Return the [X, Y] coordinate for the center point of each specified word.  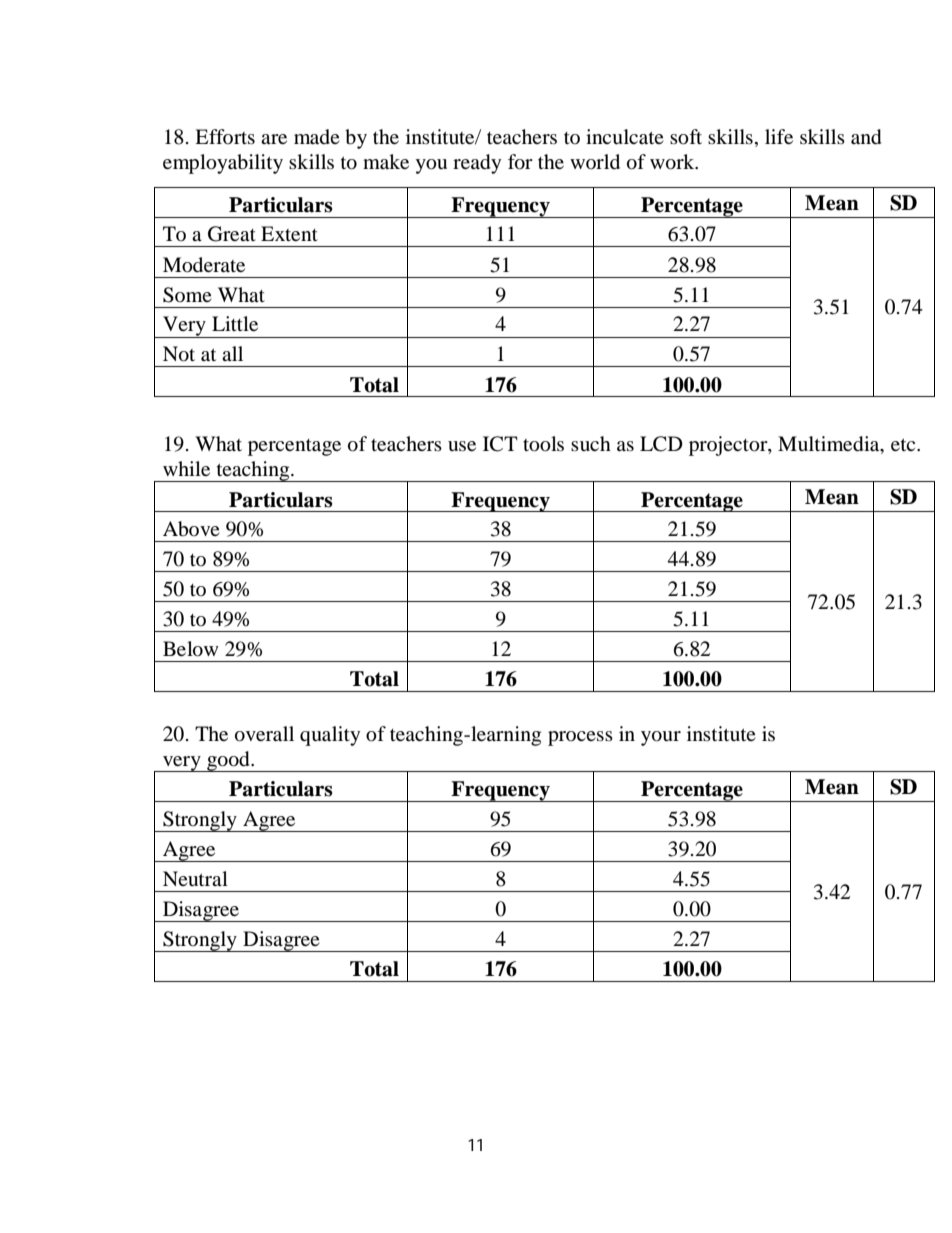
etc [904, 445]
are [274, 139]
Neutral [195, 879]
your [661, 738]
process [580, 738]
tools [543, 444]
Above [191, 529]
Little [235, 323]
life [779, 136]
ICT [500, 444]
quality [330, 736]
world [595, 162]
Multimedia [830, 445]
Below [191, 649]
